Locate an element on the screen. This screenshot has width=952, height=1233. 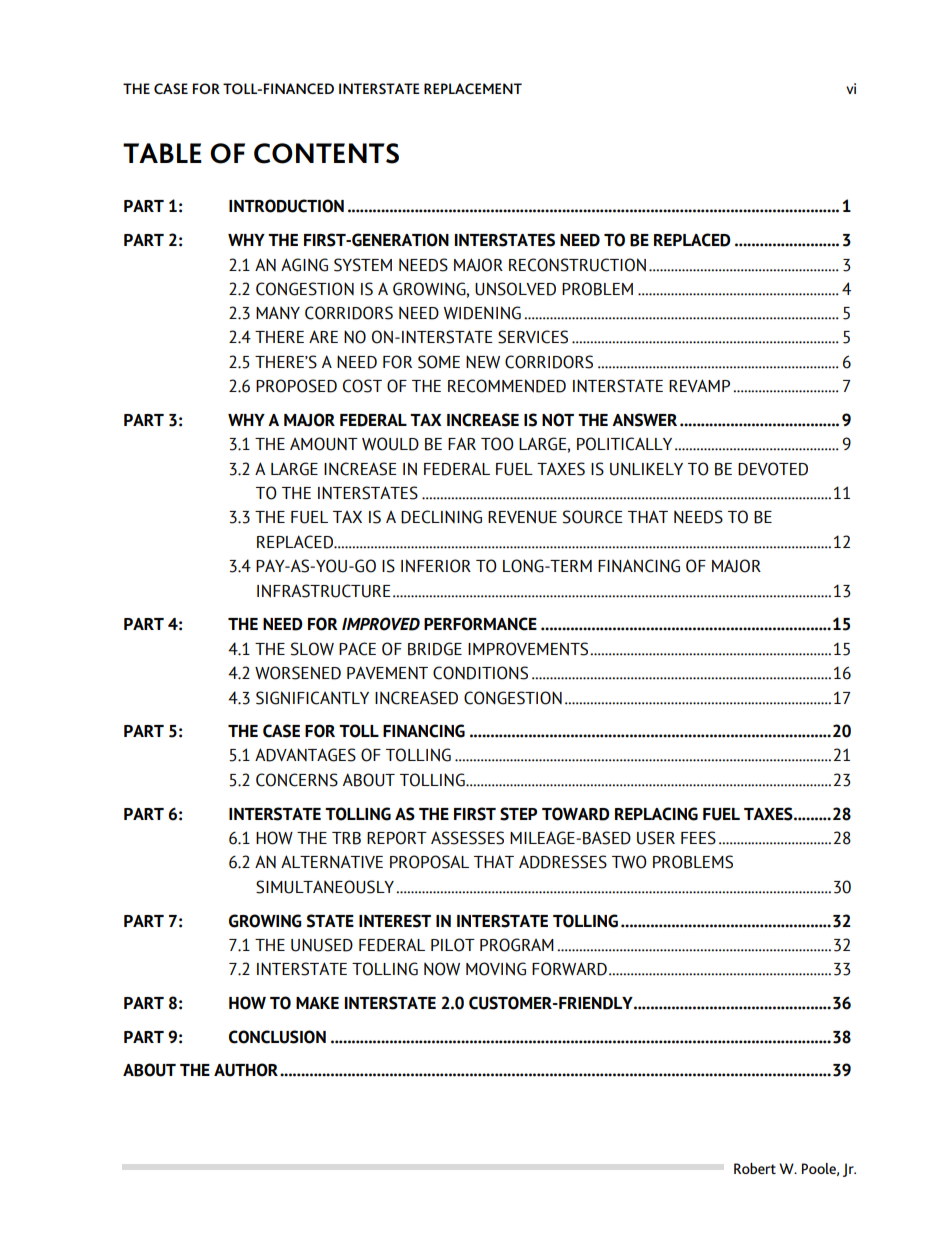
UNSOLVED is located at coordinates (515, 289).
